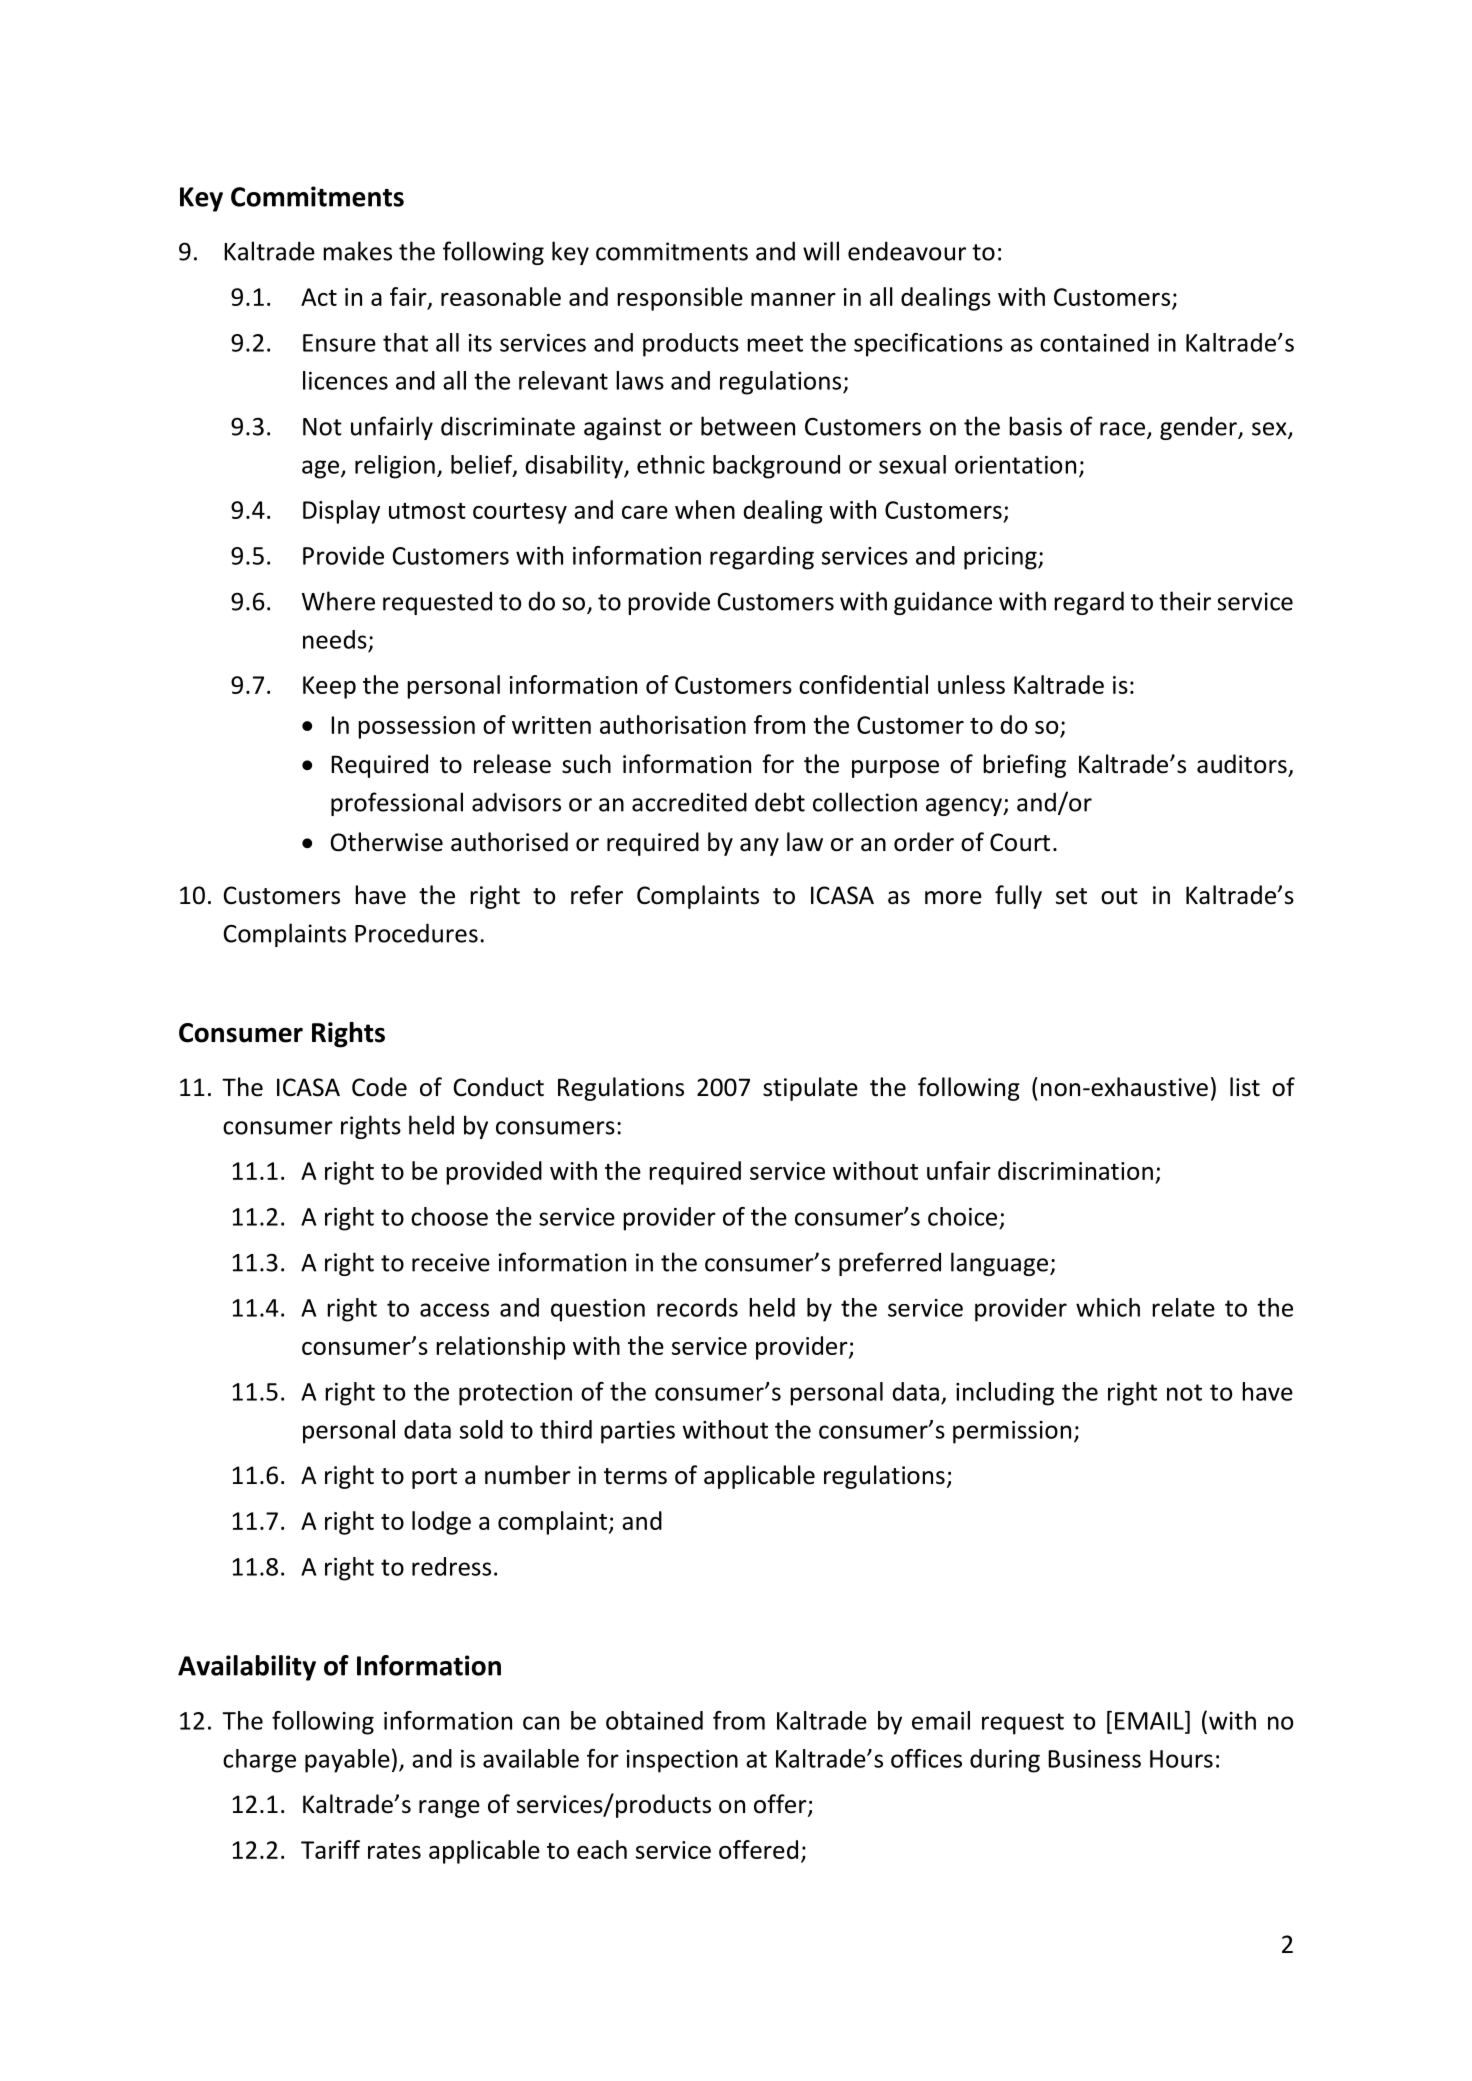 The width and height of the screenshot is (1472, 2081). I want to click on manner, so click(793, 299).
